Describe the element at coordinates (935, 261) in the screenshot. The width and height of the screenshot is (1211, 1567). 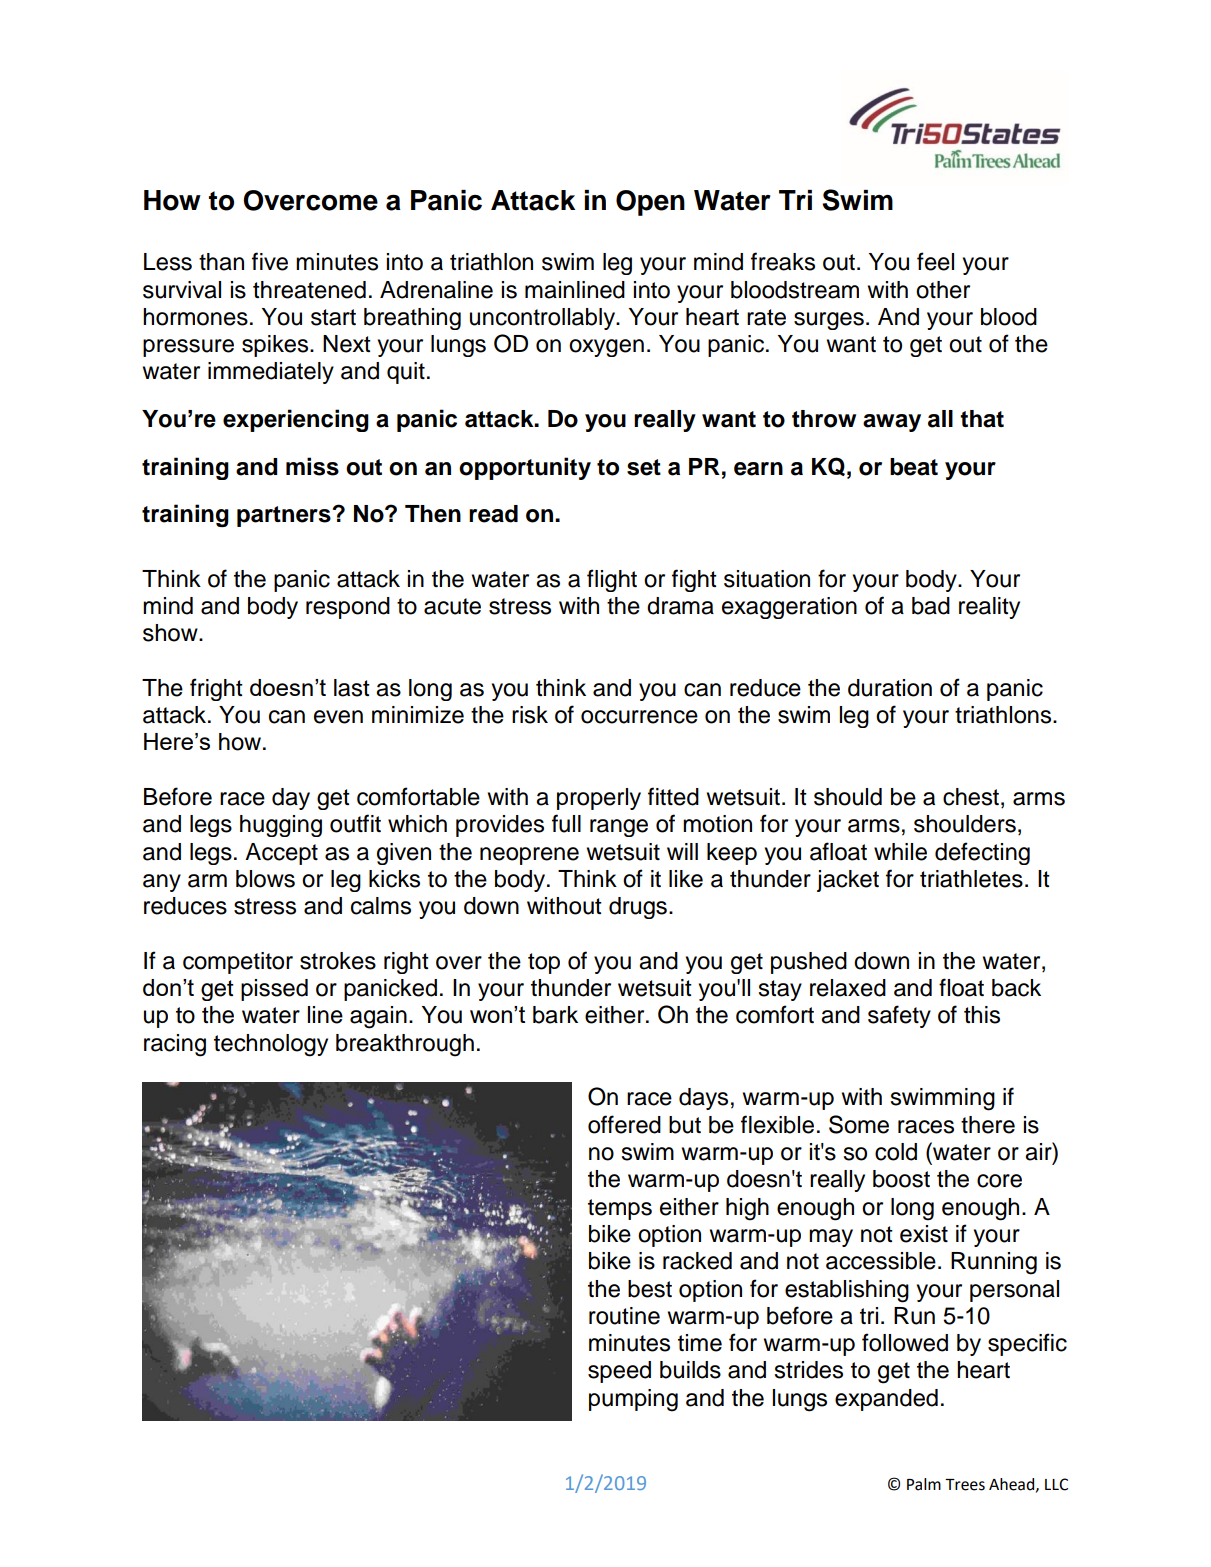
I see `feel` at that location.
